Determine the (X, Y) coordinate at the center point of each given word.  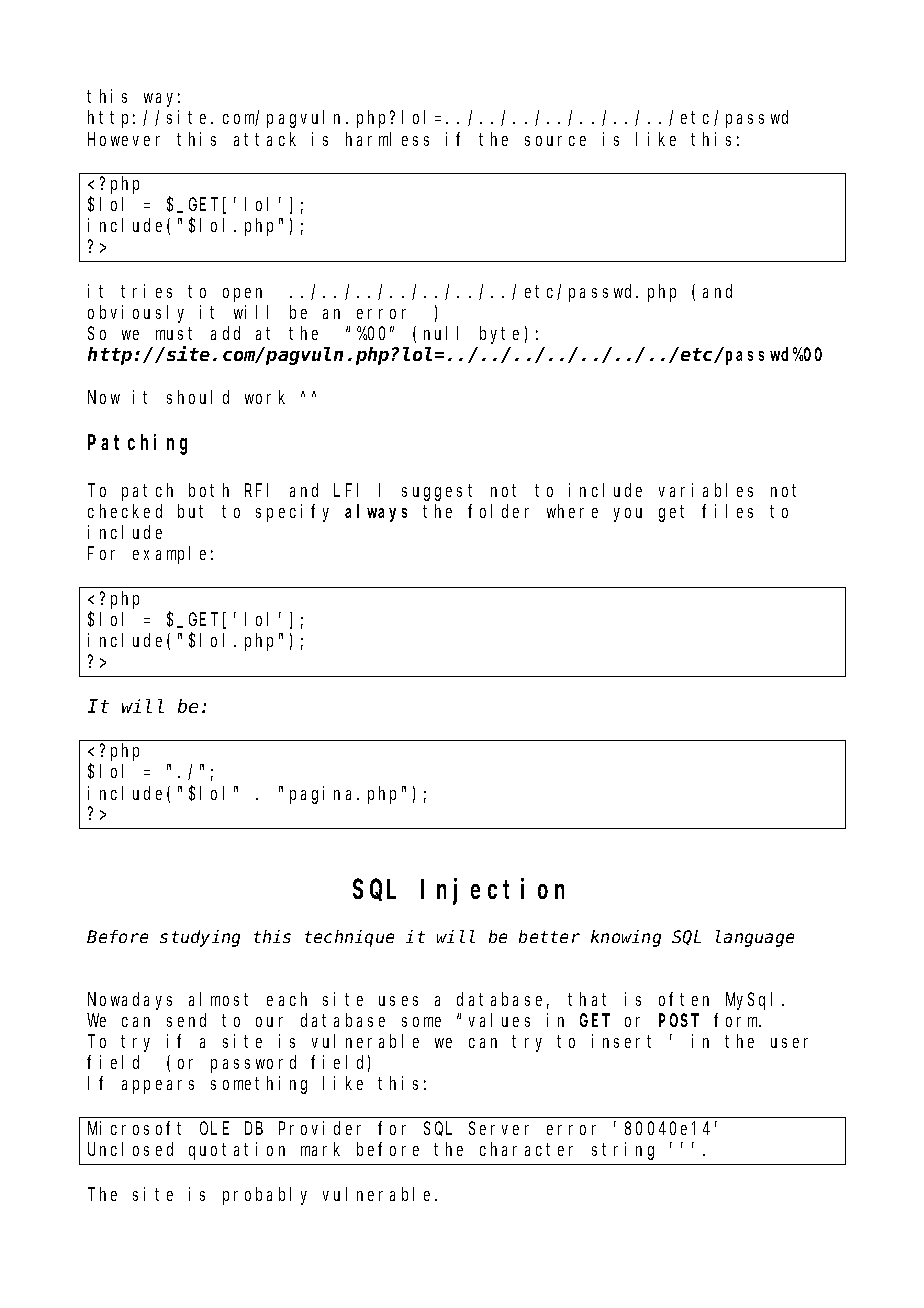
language (755, 938)
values (499, 1020)
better (549, 936)
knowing (626, 938)
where (572, 511)
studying (200, 938)
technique (349, 938)
